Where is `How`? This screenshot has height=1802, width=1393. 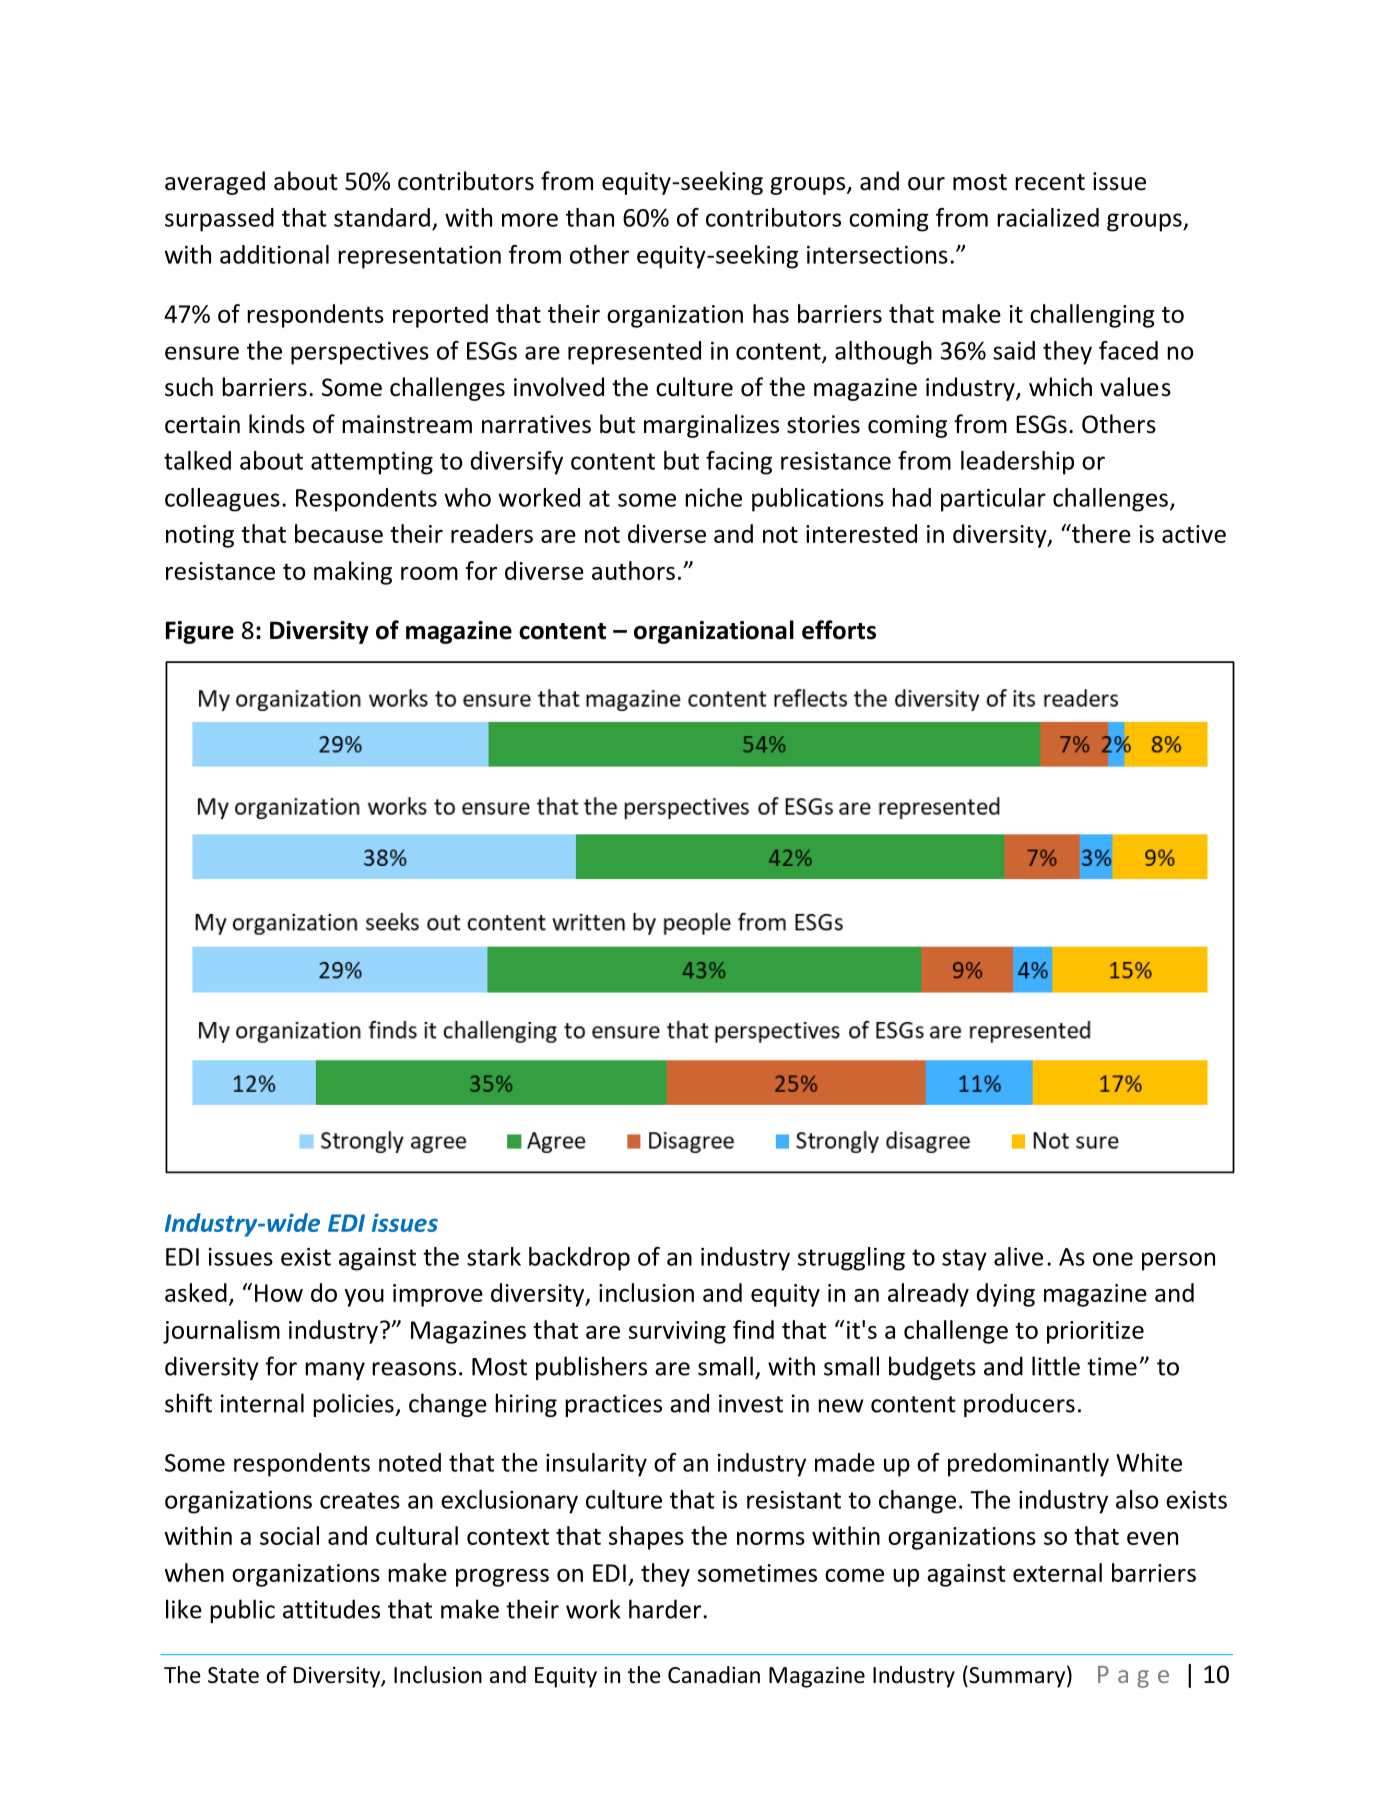 How is located at coordinates (279, 1293).
